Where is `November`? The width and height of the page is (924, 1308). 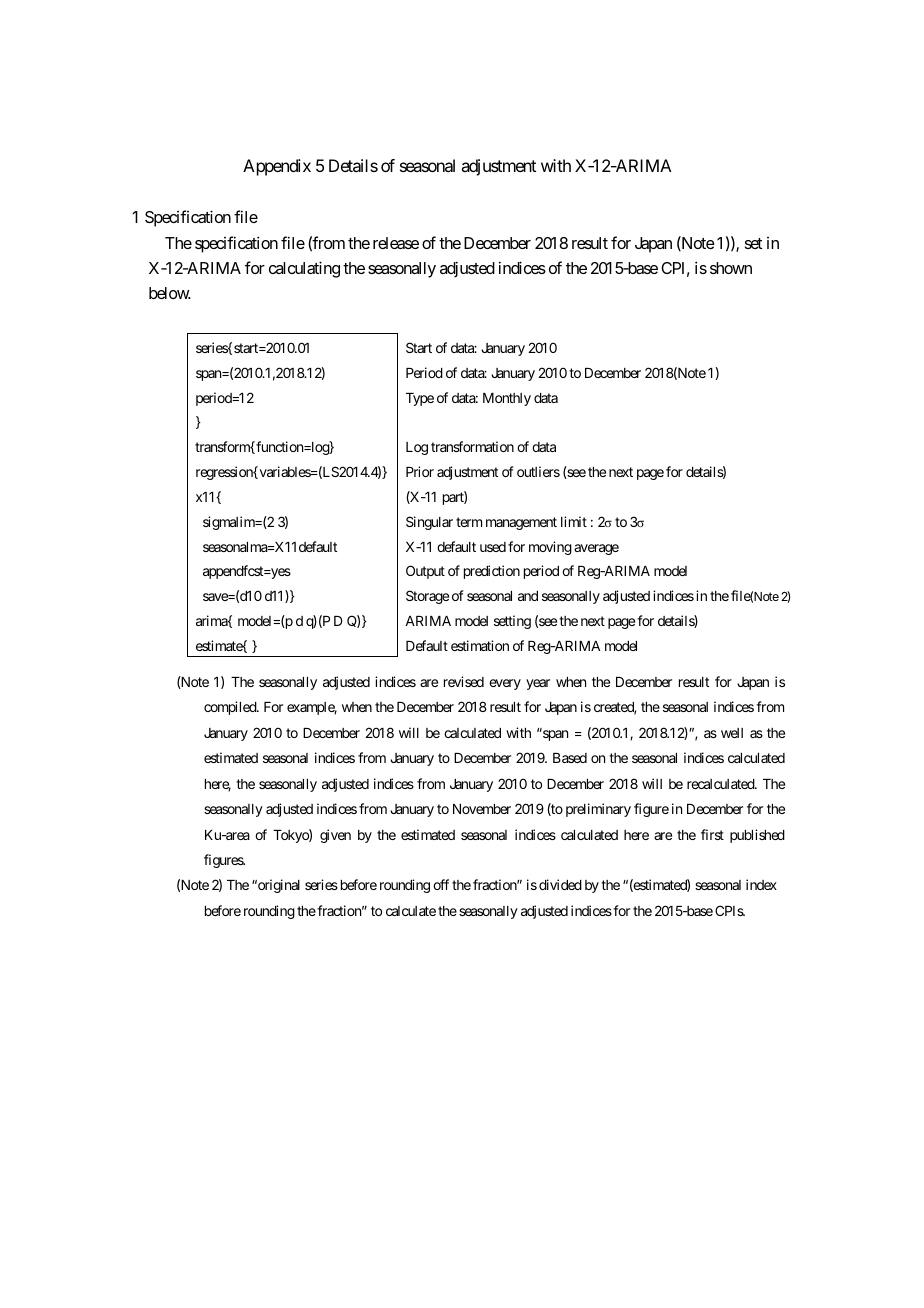 November is located at coordinates (482, 809).
